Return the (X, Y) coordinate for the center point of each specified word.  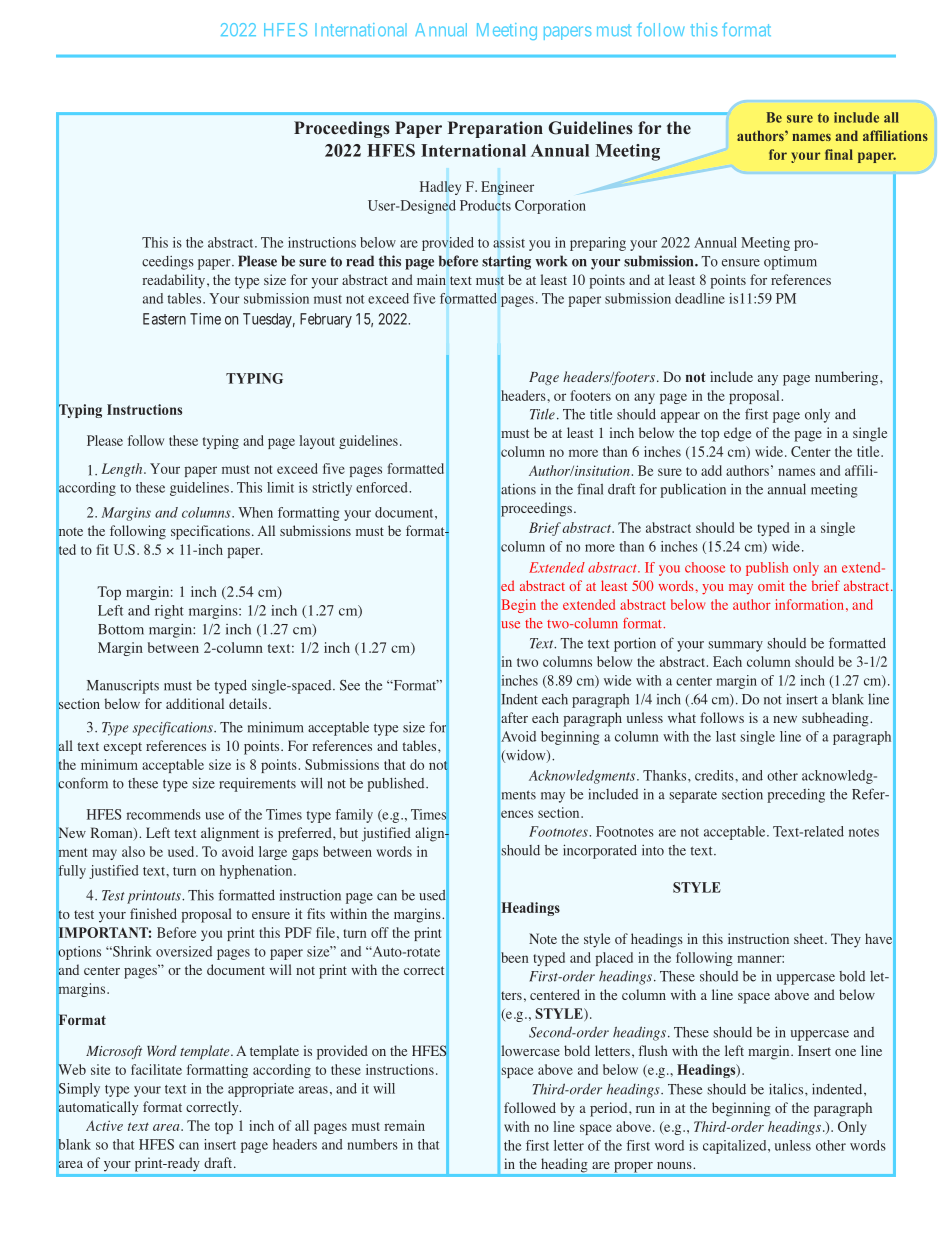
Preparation (495, 129)
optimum (790, 263)
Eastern (164, 319)
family (354, 816)
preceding (796, 796)
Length (123, 470)
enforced (383, 487)
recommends (163, 814)
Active (104, 1125)
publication (693, 490)
